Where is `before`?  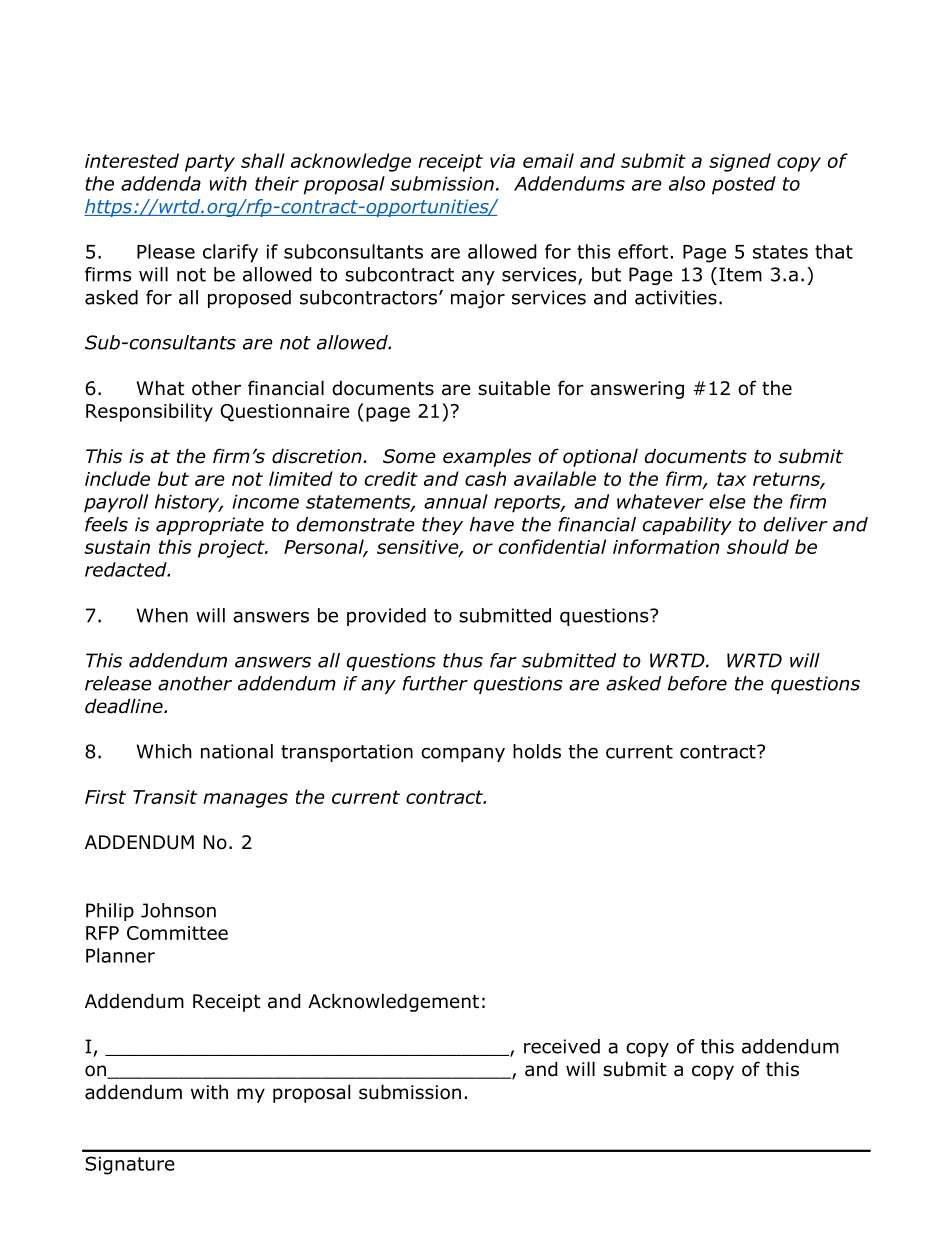 before is located at coordinates (697, 683).
